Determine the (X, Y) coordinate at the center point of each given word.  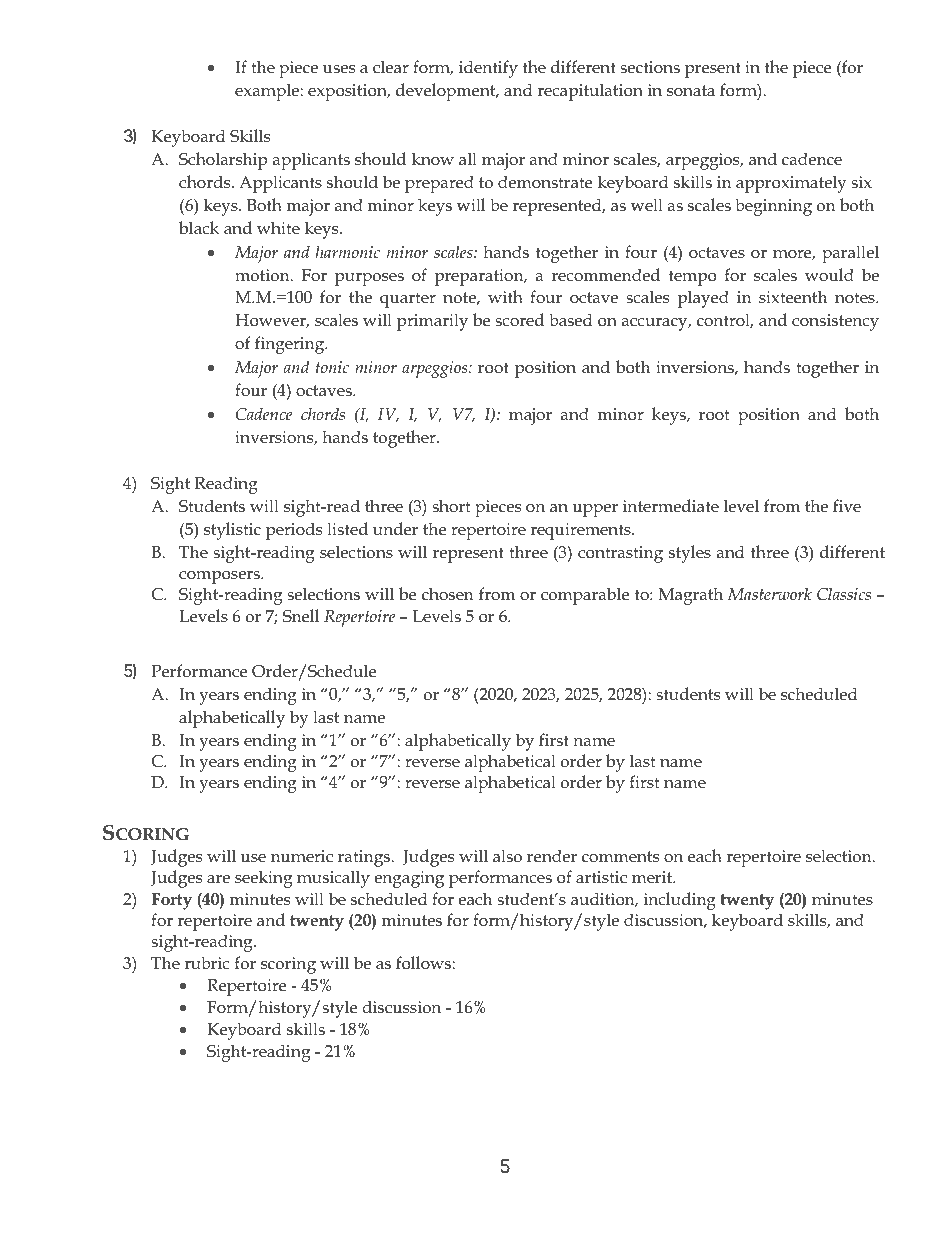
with (505, 296)
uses (339, 69)
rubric (206, 963)
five (847, 505)
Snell (301, 616)
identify (488, 69)
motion (263, 275)
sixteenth (793, 297)
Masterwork (769, 593)
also (507, 856)
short (451, 506)
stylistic (232, 531)
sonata (691, 91)
